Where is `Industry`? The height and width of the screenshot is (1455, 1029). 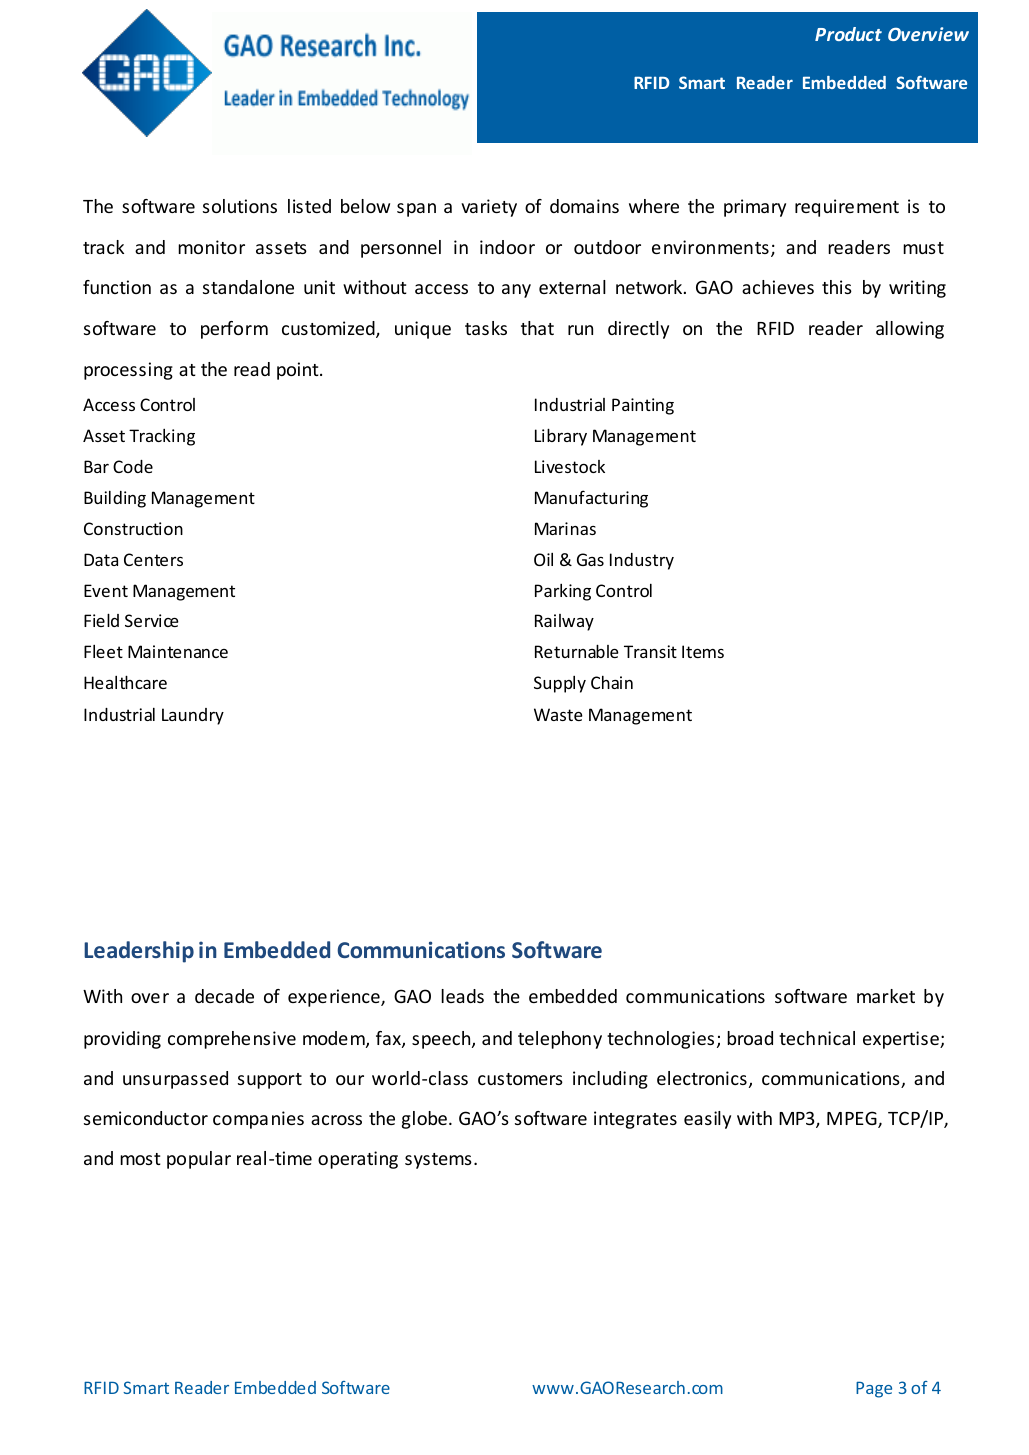 Industry is located at coordinates (642, 561).
